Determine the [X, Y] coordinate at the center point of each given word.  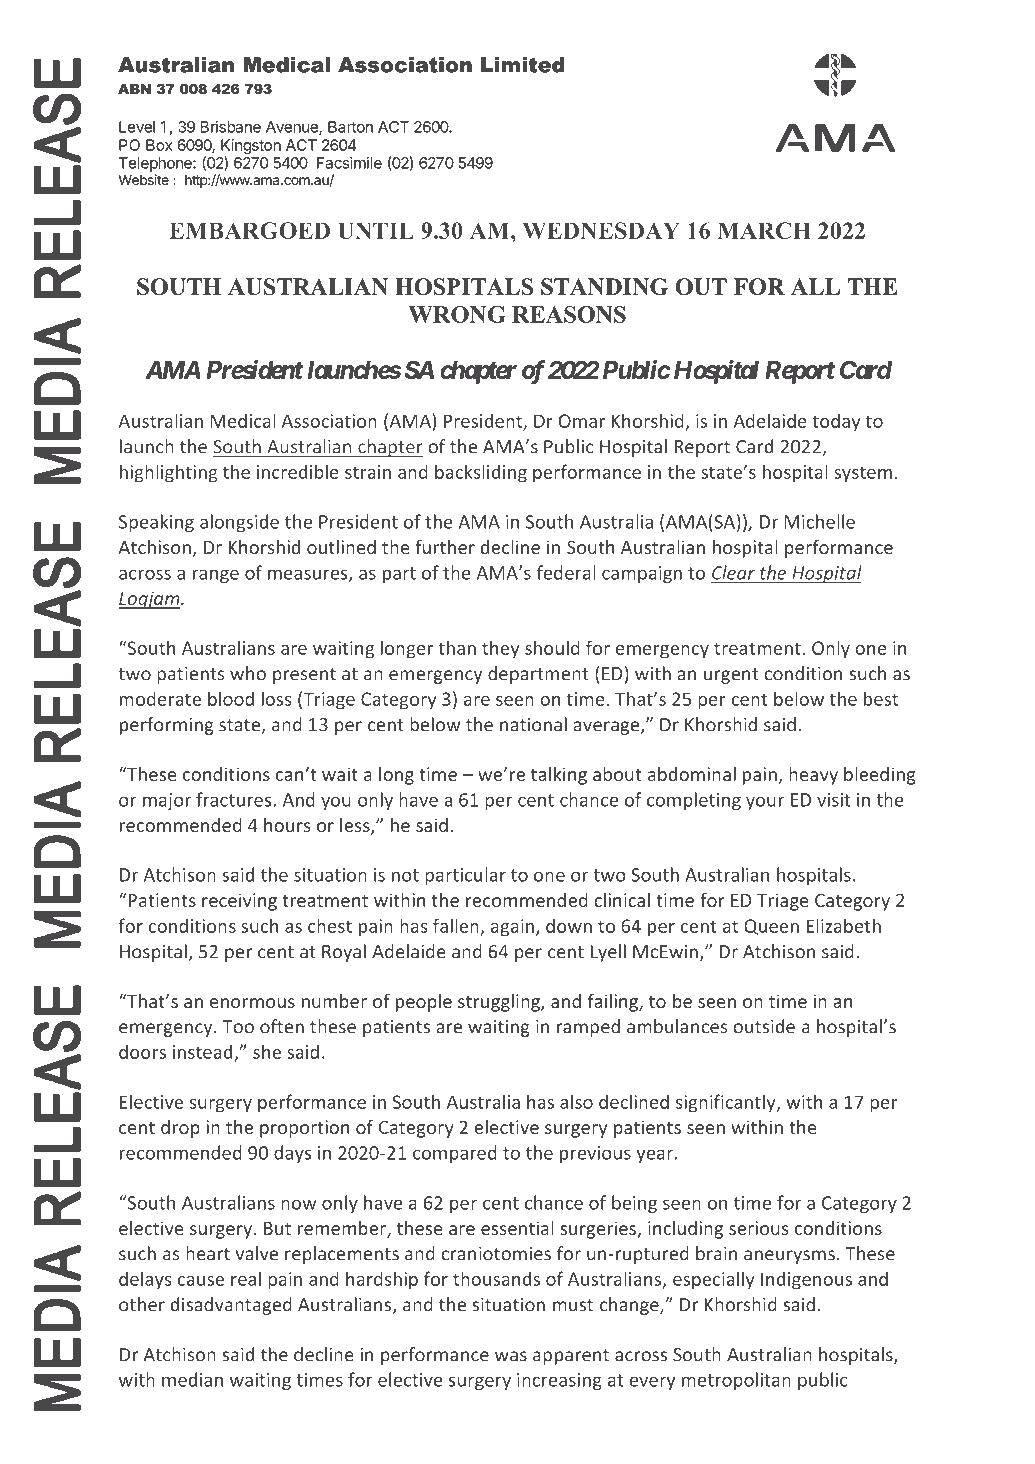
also [576, 1101]
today [836, 422]
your [765, 803]
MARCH [764, 230]
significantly [727, 1103]
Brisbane [231, 127]
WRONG [457, 314]
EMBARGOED [249, 230]
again [512, 928]
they [500, 649]
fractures [233, 799]
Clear [733, 572]
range [216, 576]
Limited [522, 65]
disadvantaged [231, 1306]
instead [202, 1051]
